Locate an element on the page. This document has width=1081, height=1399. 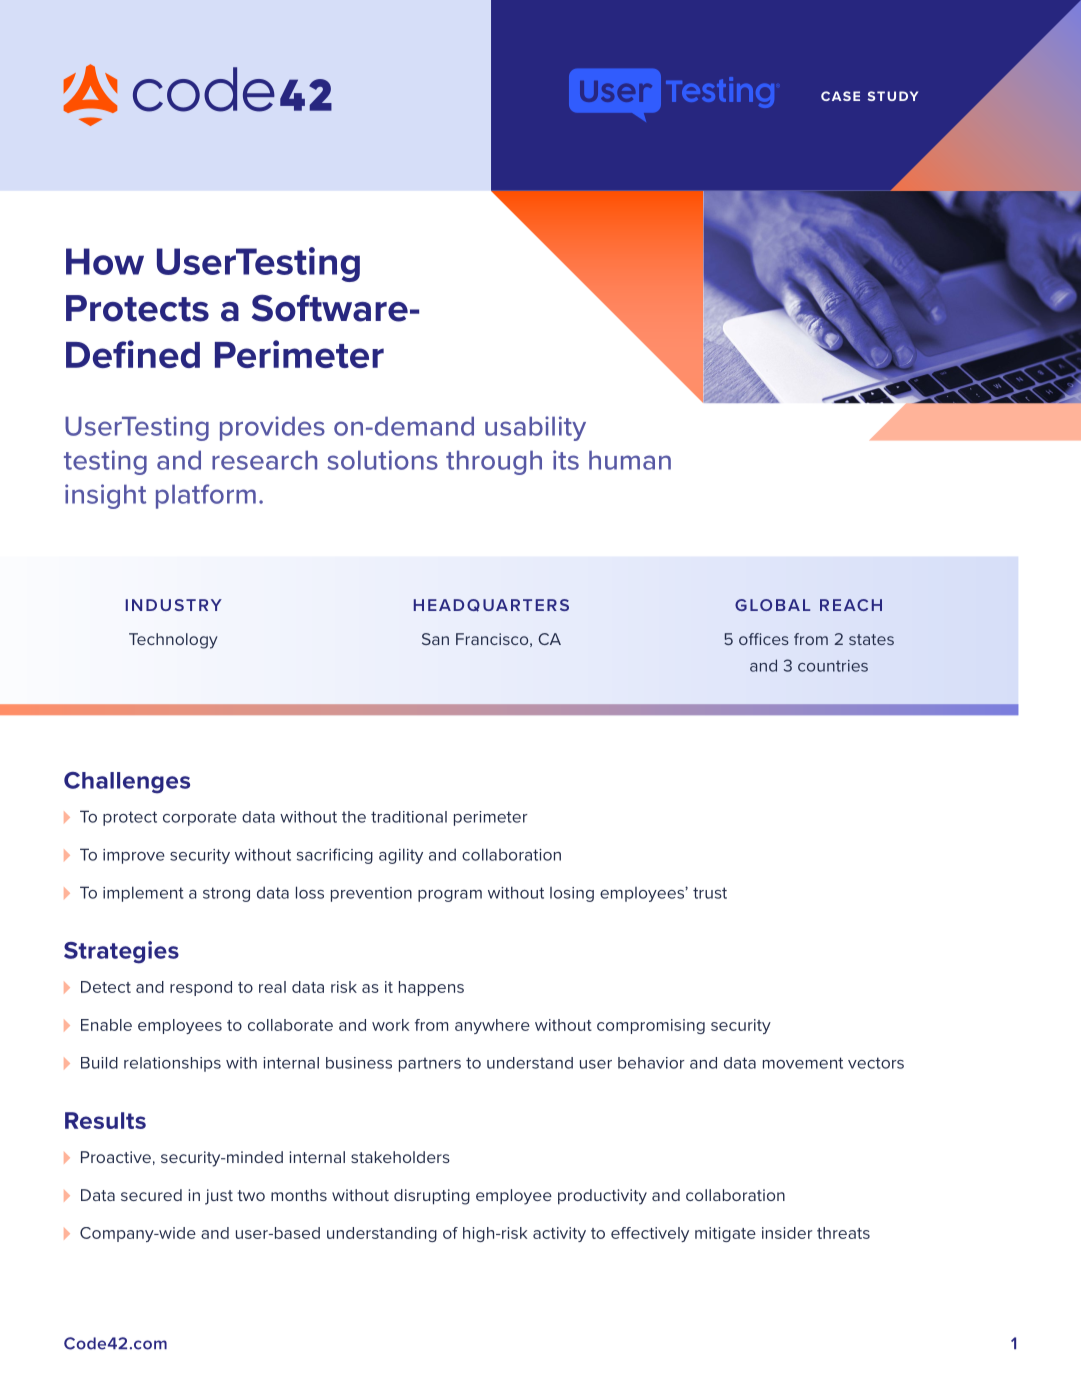
just is located at coordinates (219, 1197).
